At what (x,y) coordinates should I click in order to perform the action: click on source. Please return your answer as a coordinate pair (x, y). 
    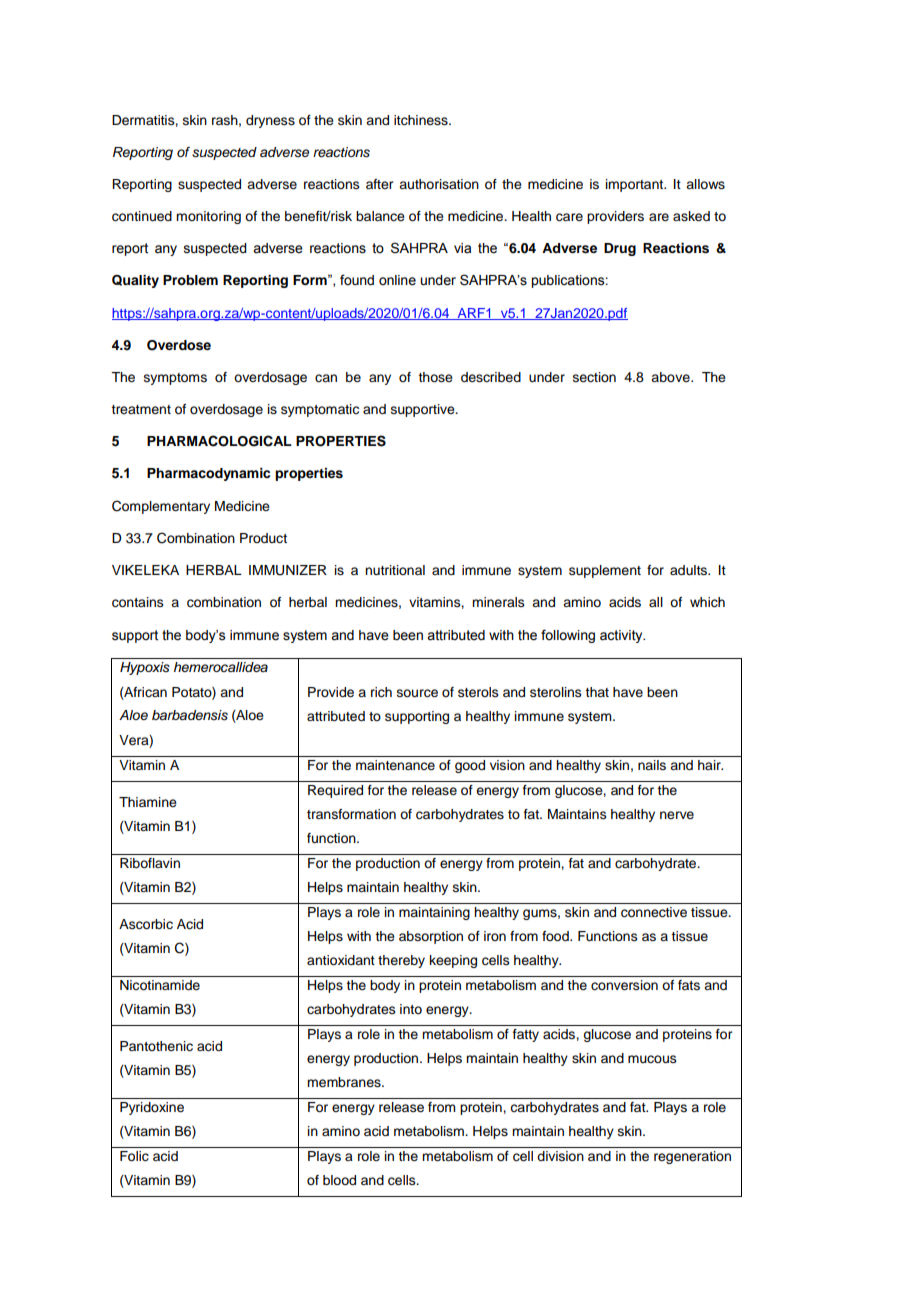
    Looking at the image, I should click on (417, 693).
